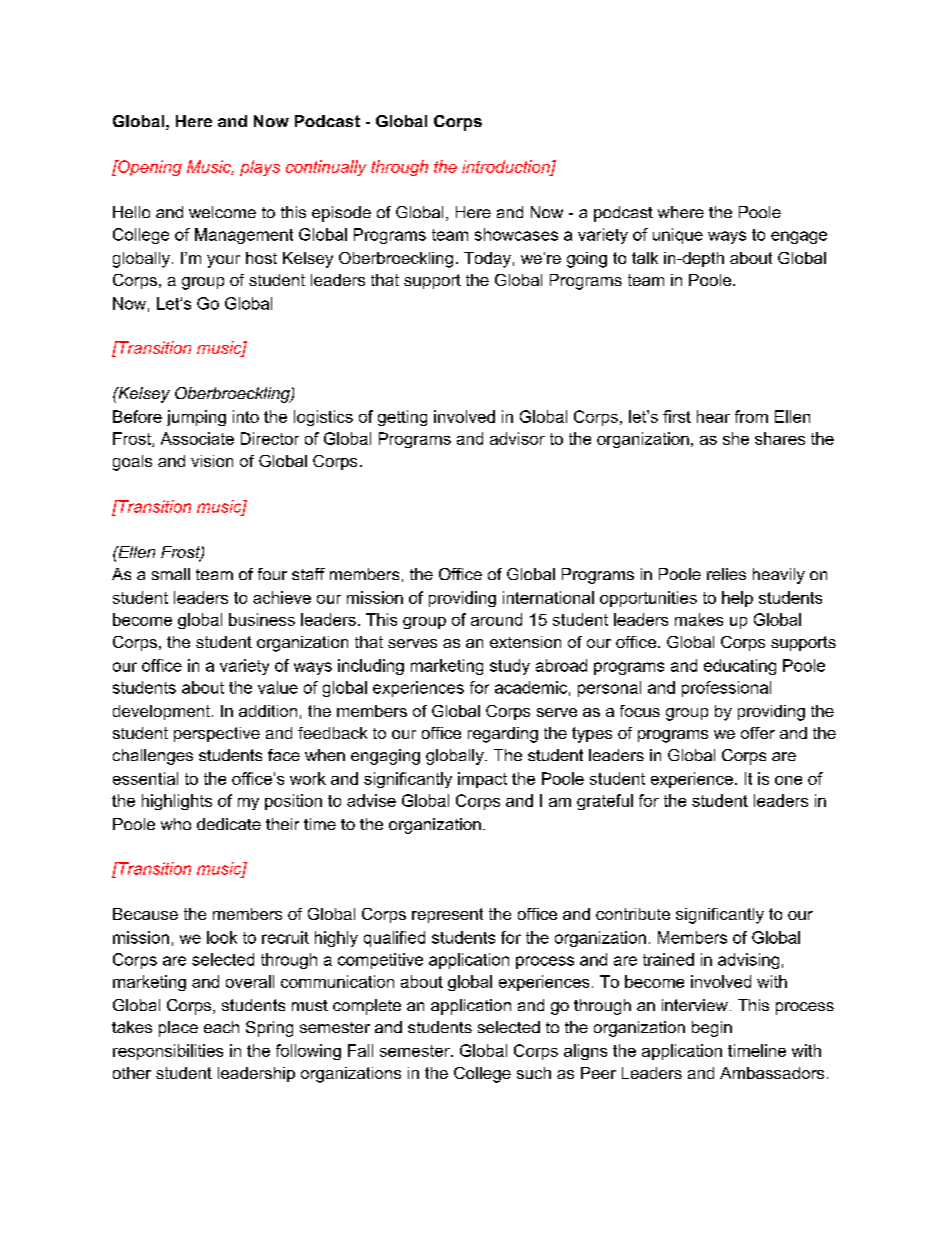 The image size is (952, 1233). Describe the element at coordinates (507, 167) in the screenshot. I see `introduction` at that location.
